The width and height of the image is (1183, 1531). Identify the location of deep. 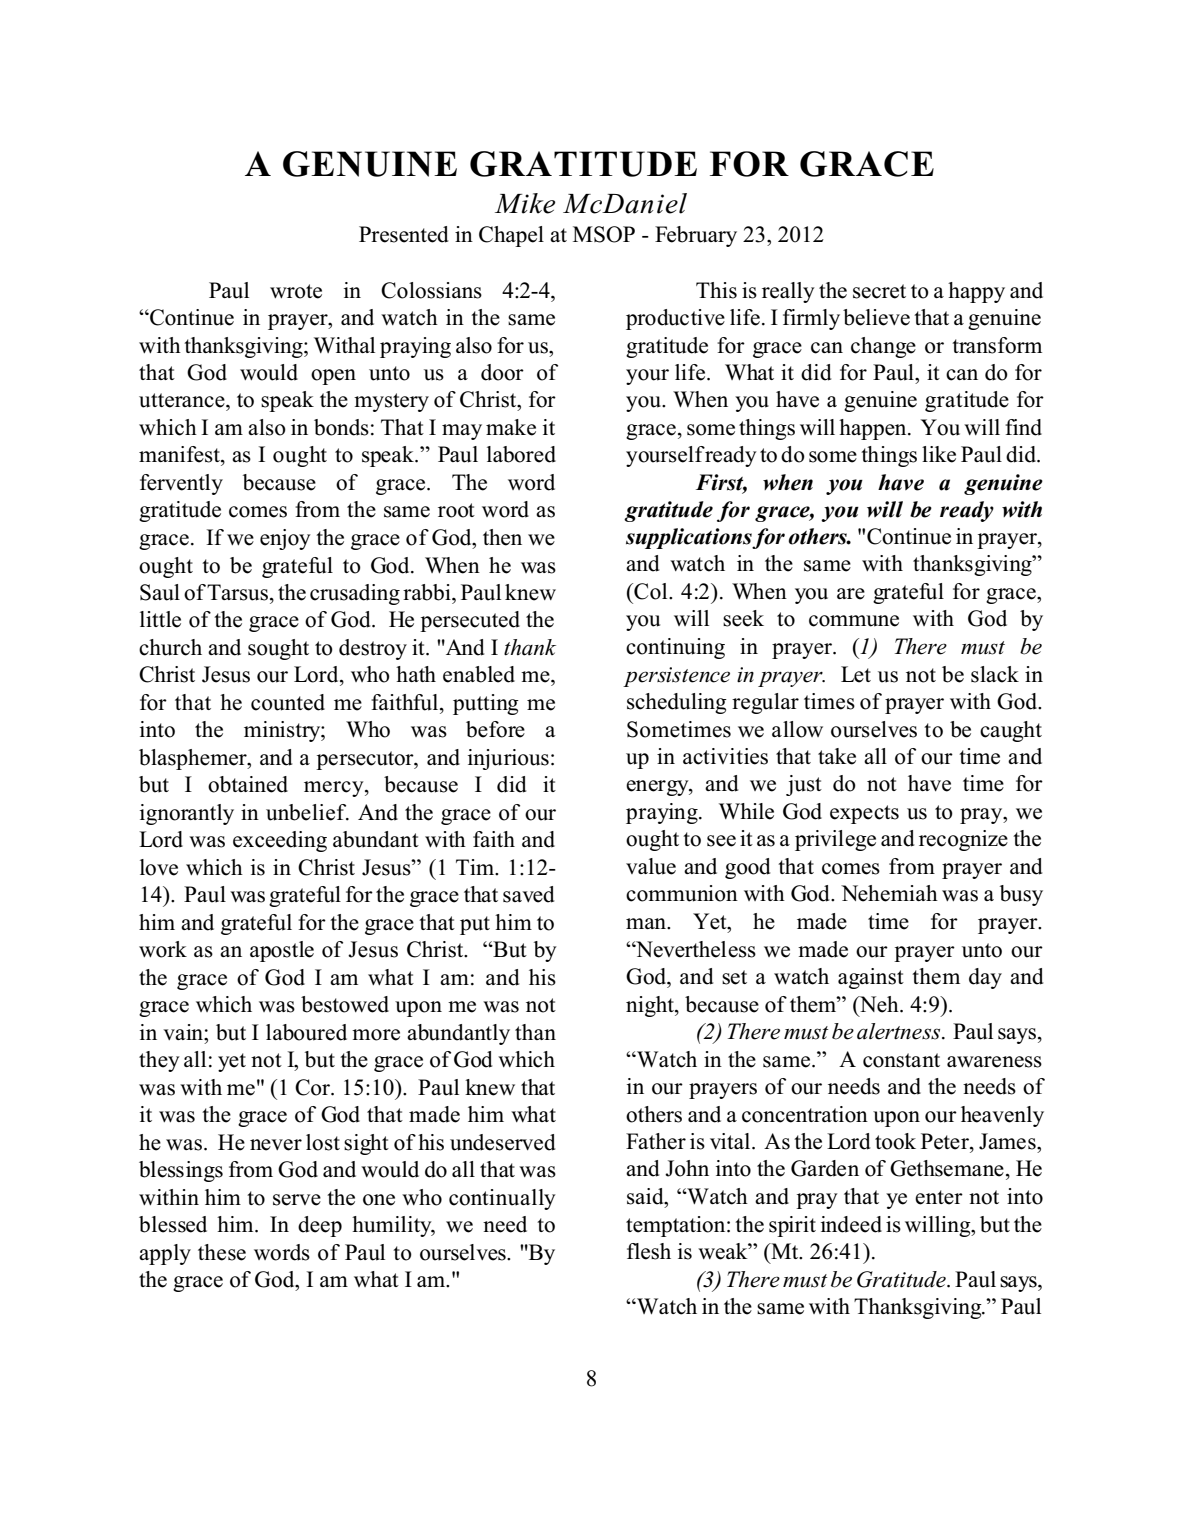
(320, 1226).
